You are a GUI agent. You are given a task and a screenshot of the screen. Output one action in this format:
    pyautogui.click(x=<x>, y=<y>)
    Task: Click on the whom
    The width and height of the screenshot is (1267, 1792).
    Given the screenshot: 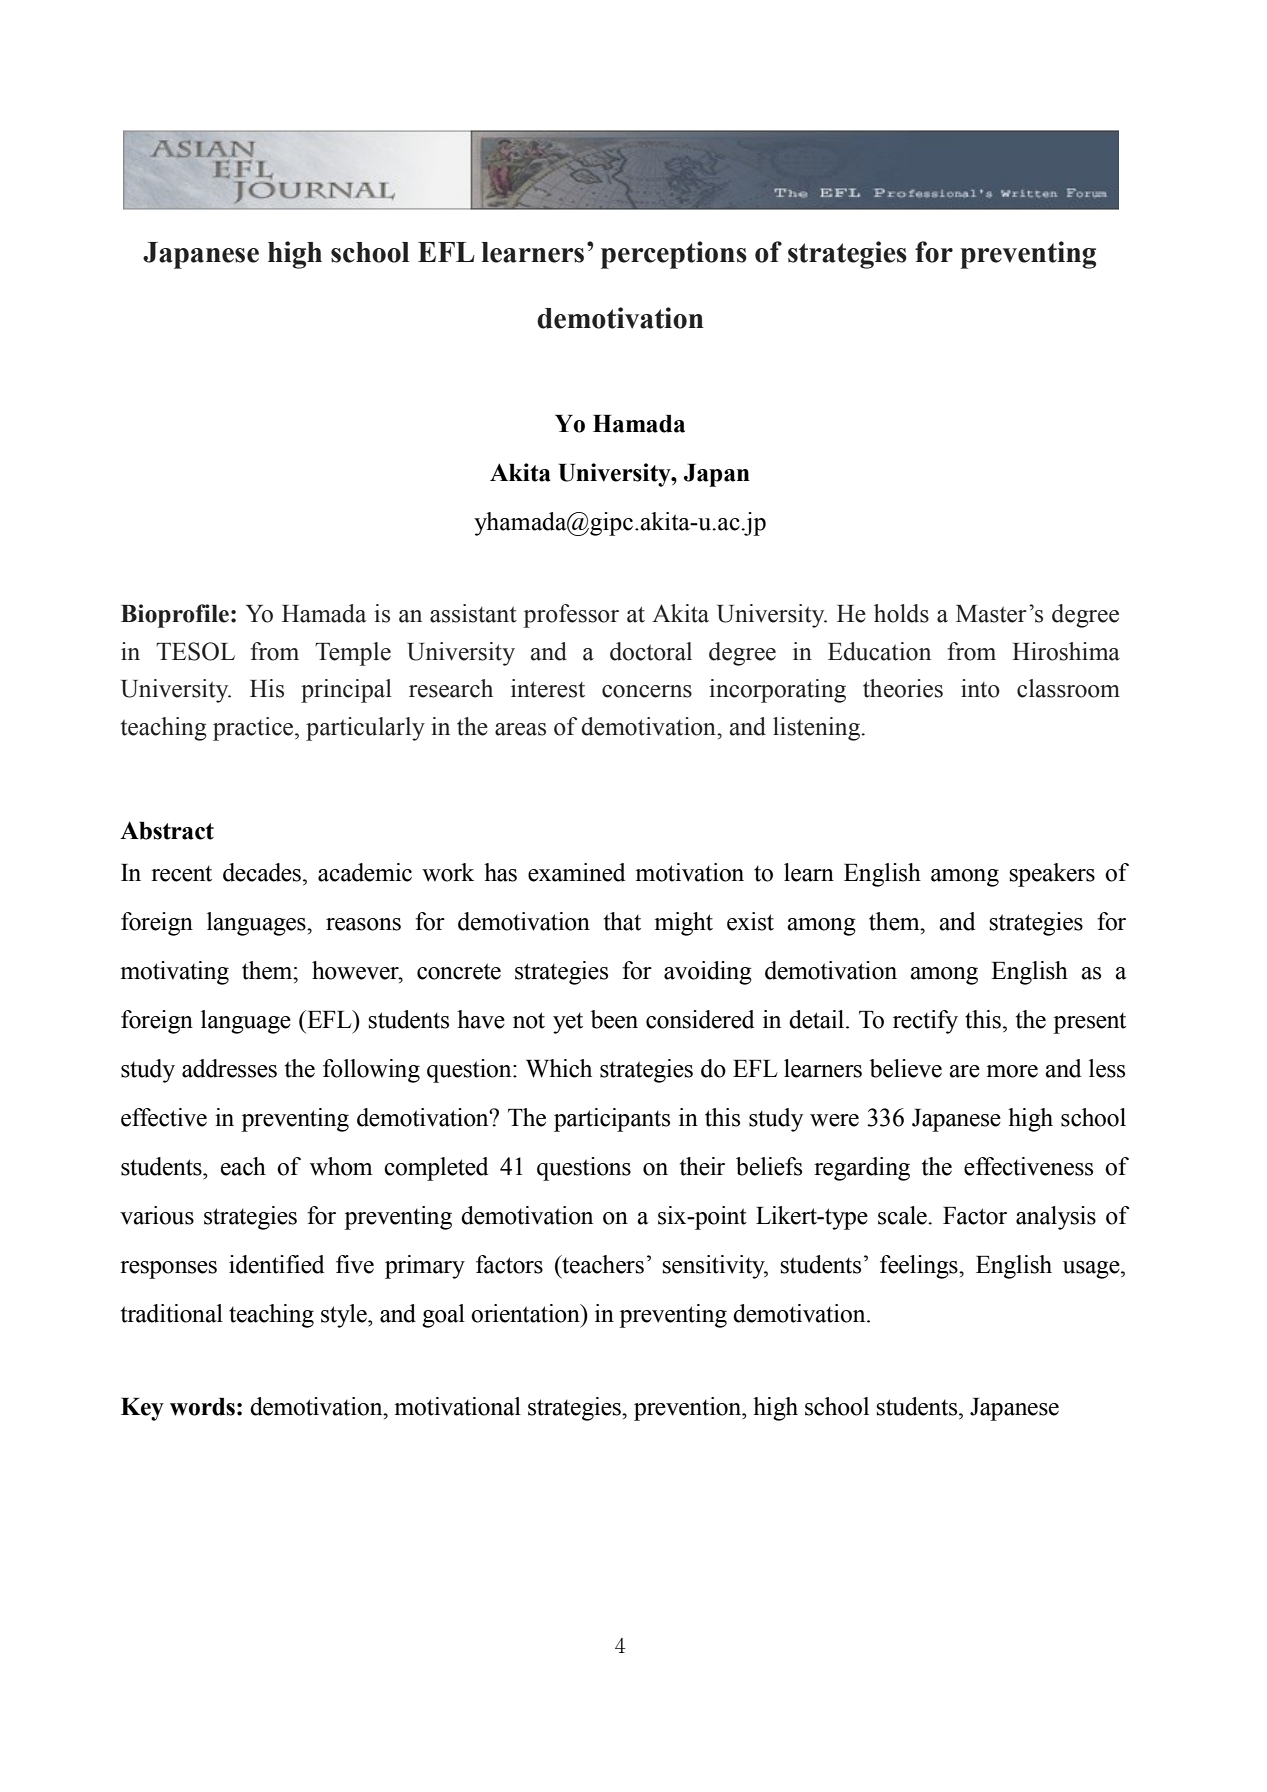 What is the action you would take?
    pyautogui.click(x=341, y=1166)
